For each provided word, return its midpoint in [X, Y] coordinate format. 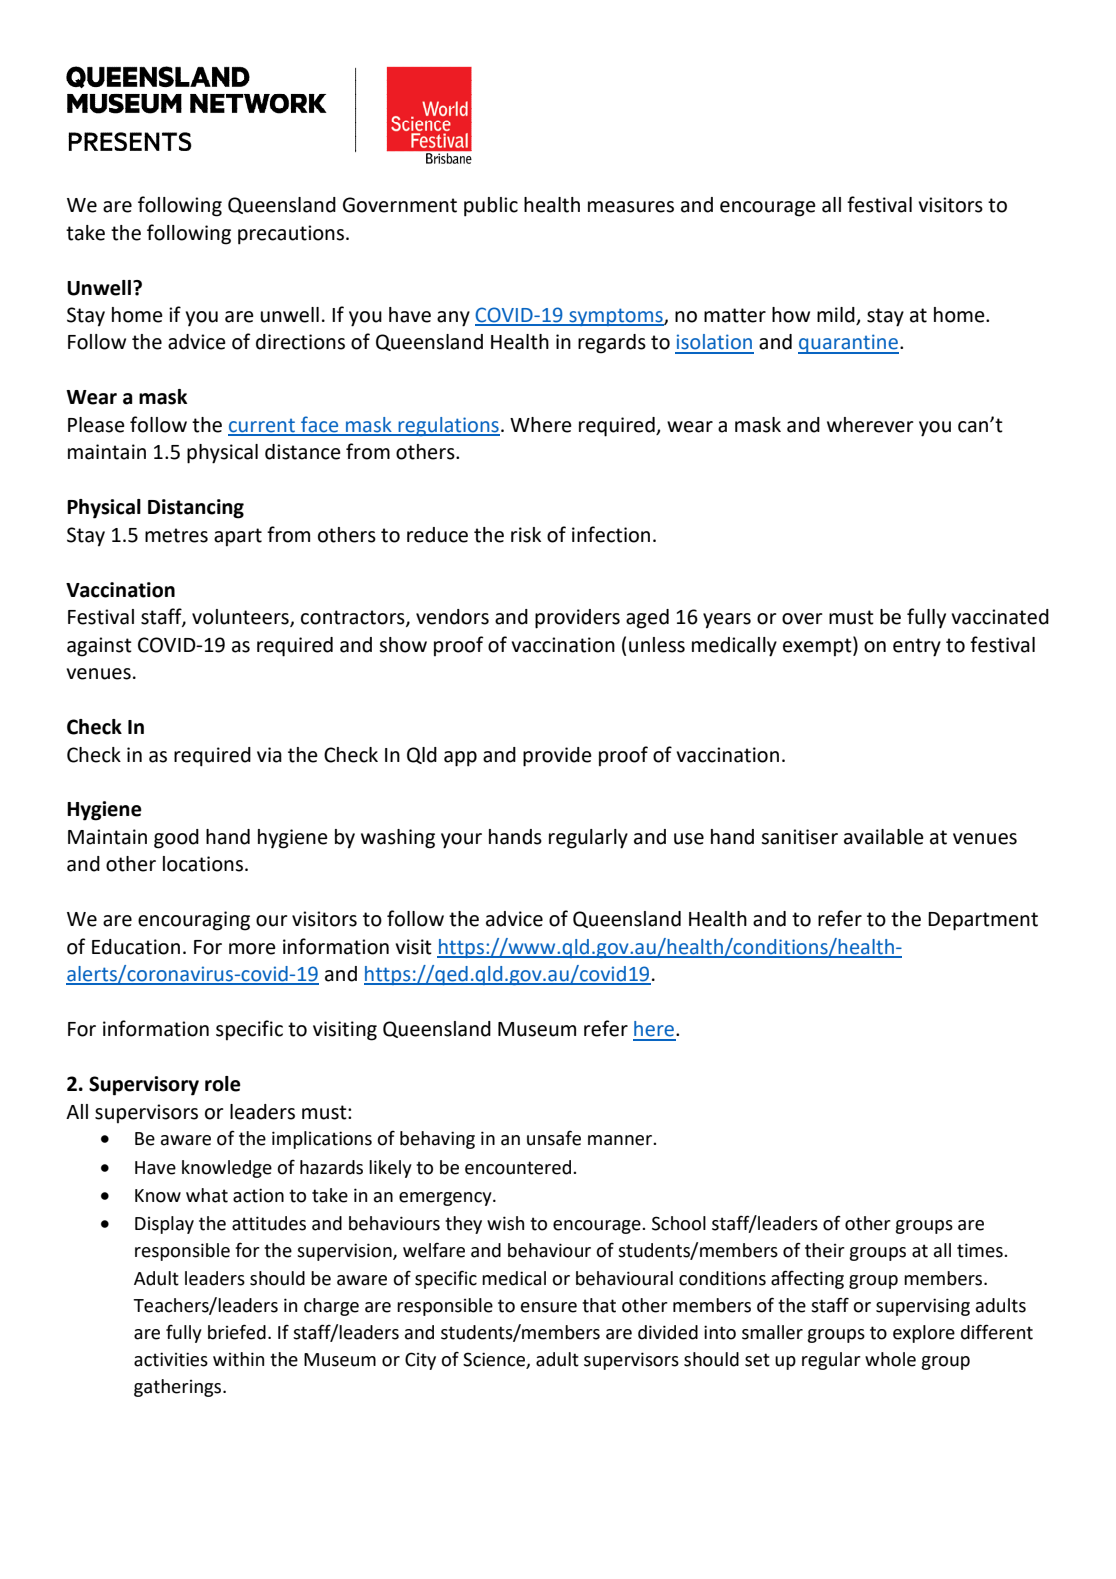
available [884, 837]
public [491, 207]
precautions [292, 235]
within [238, 1359]
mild [837, 316]
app [460, 759]
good [176, 839]
